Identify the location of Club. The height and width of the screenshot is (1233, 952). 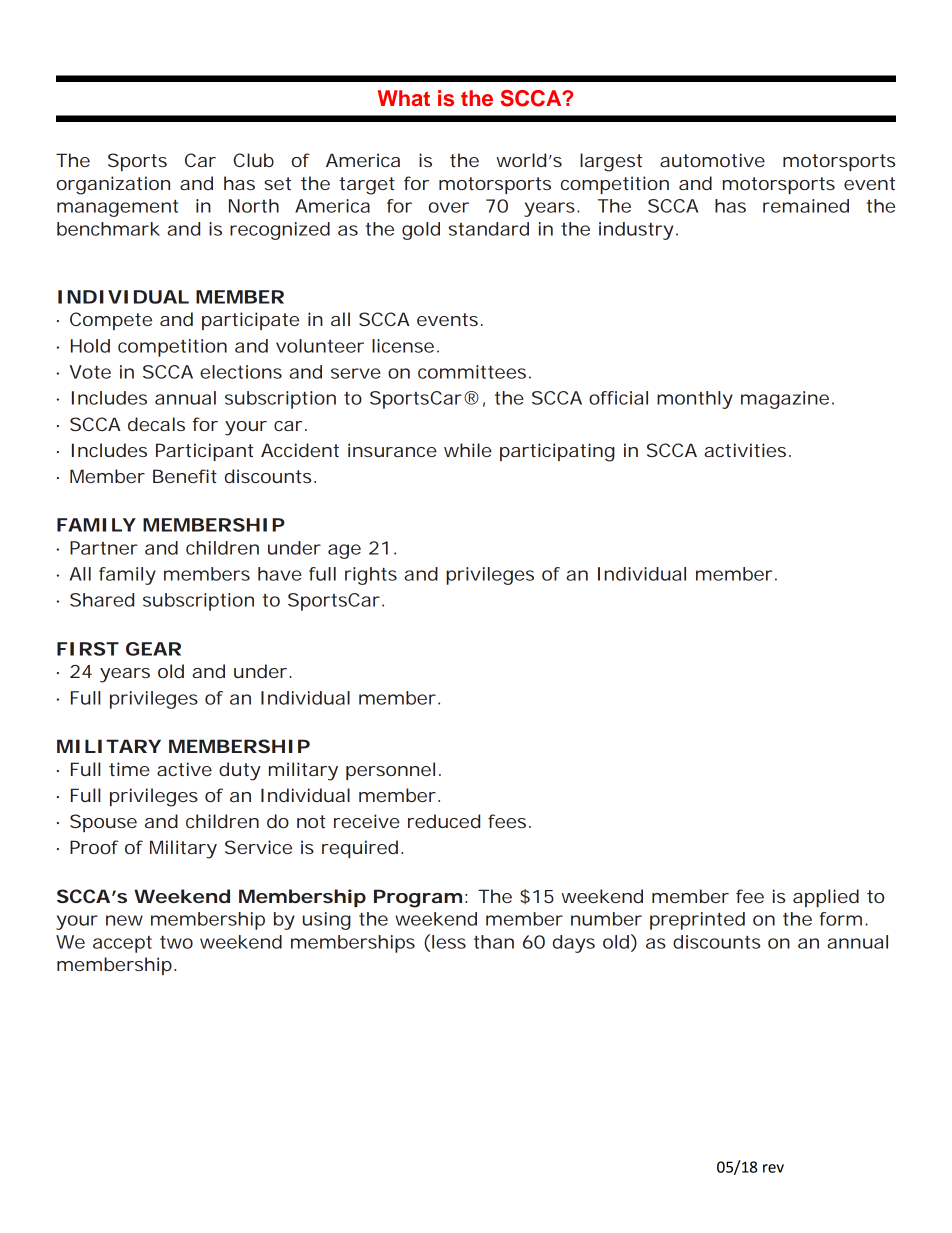
(253, 160).
